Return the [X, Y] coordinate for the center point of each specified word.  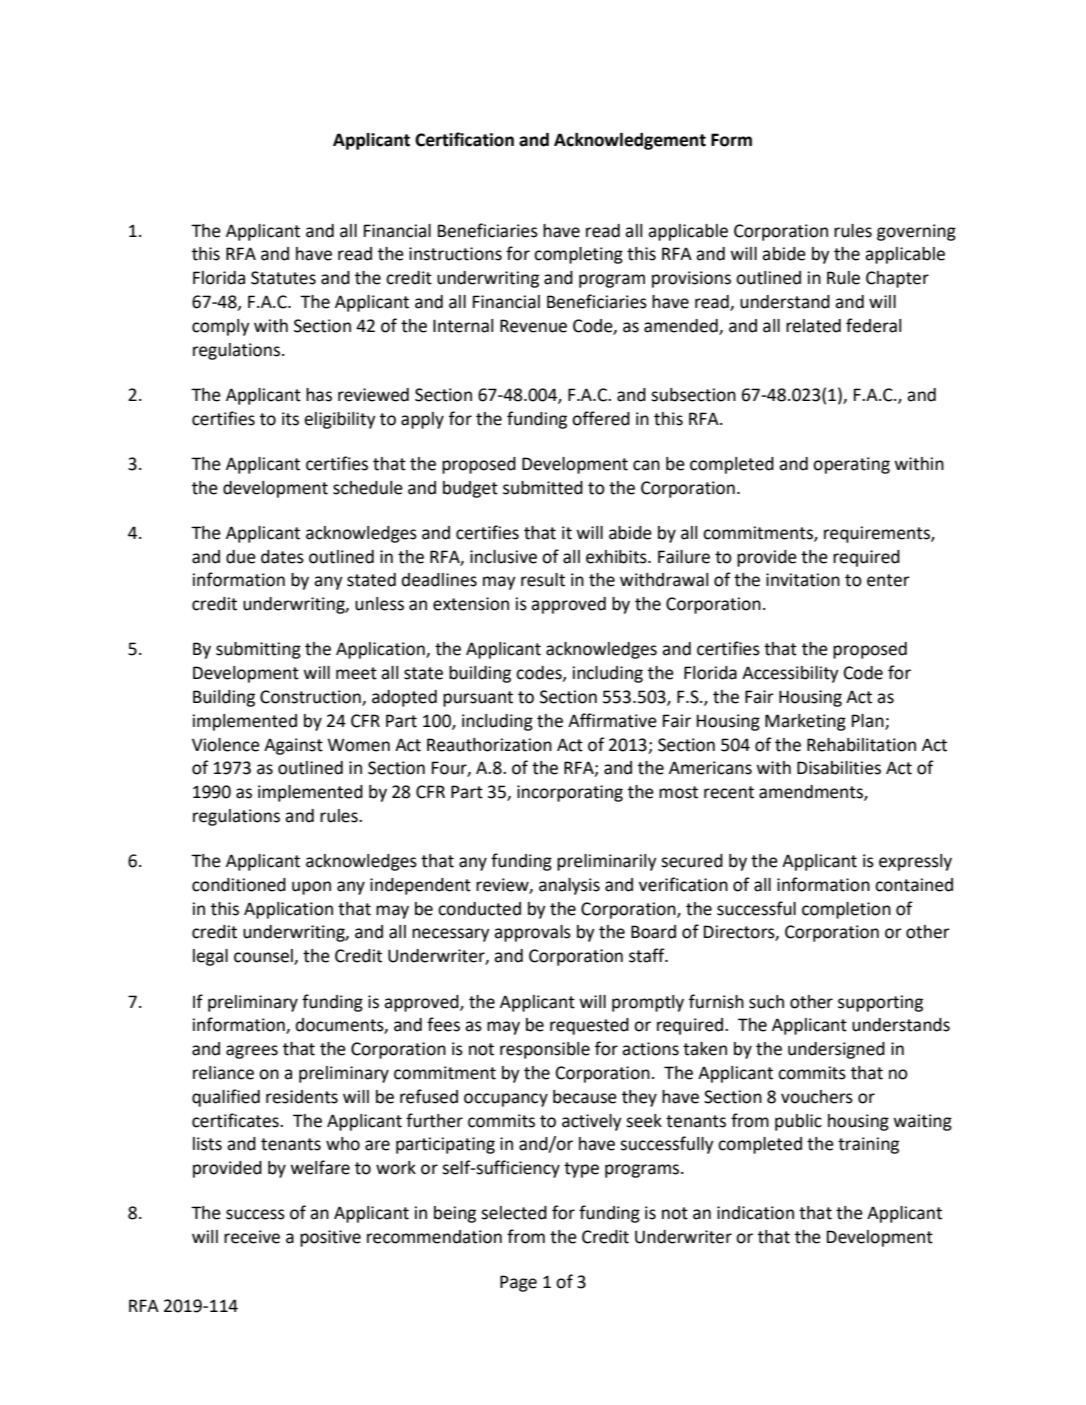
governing [916, 232]
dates [282, 557]
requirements [878, 534]
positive [330, 1238]
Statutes [283, 278]
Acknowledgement [630, 141]
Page [518, 1283]
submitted [543, 488]
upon [311, 888]
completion [846, 910]
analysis [569, 886]
